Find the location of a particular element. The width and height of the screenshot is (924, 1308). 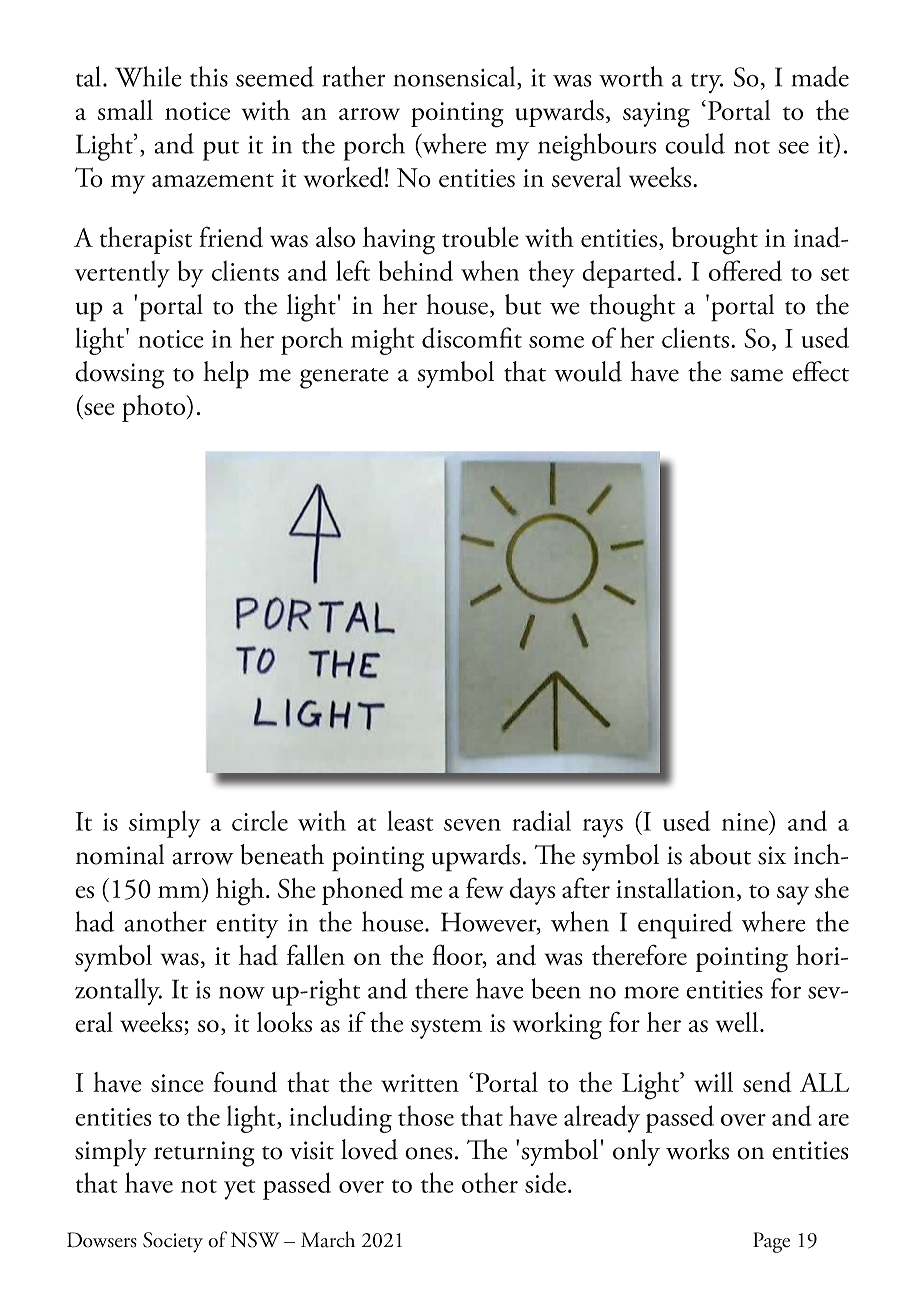

well is located at coordinates (738, 1022).
